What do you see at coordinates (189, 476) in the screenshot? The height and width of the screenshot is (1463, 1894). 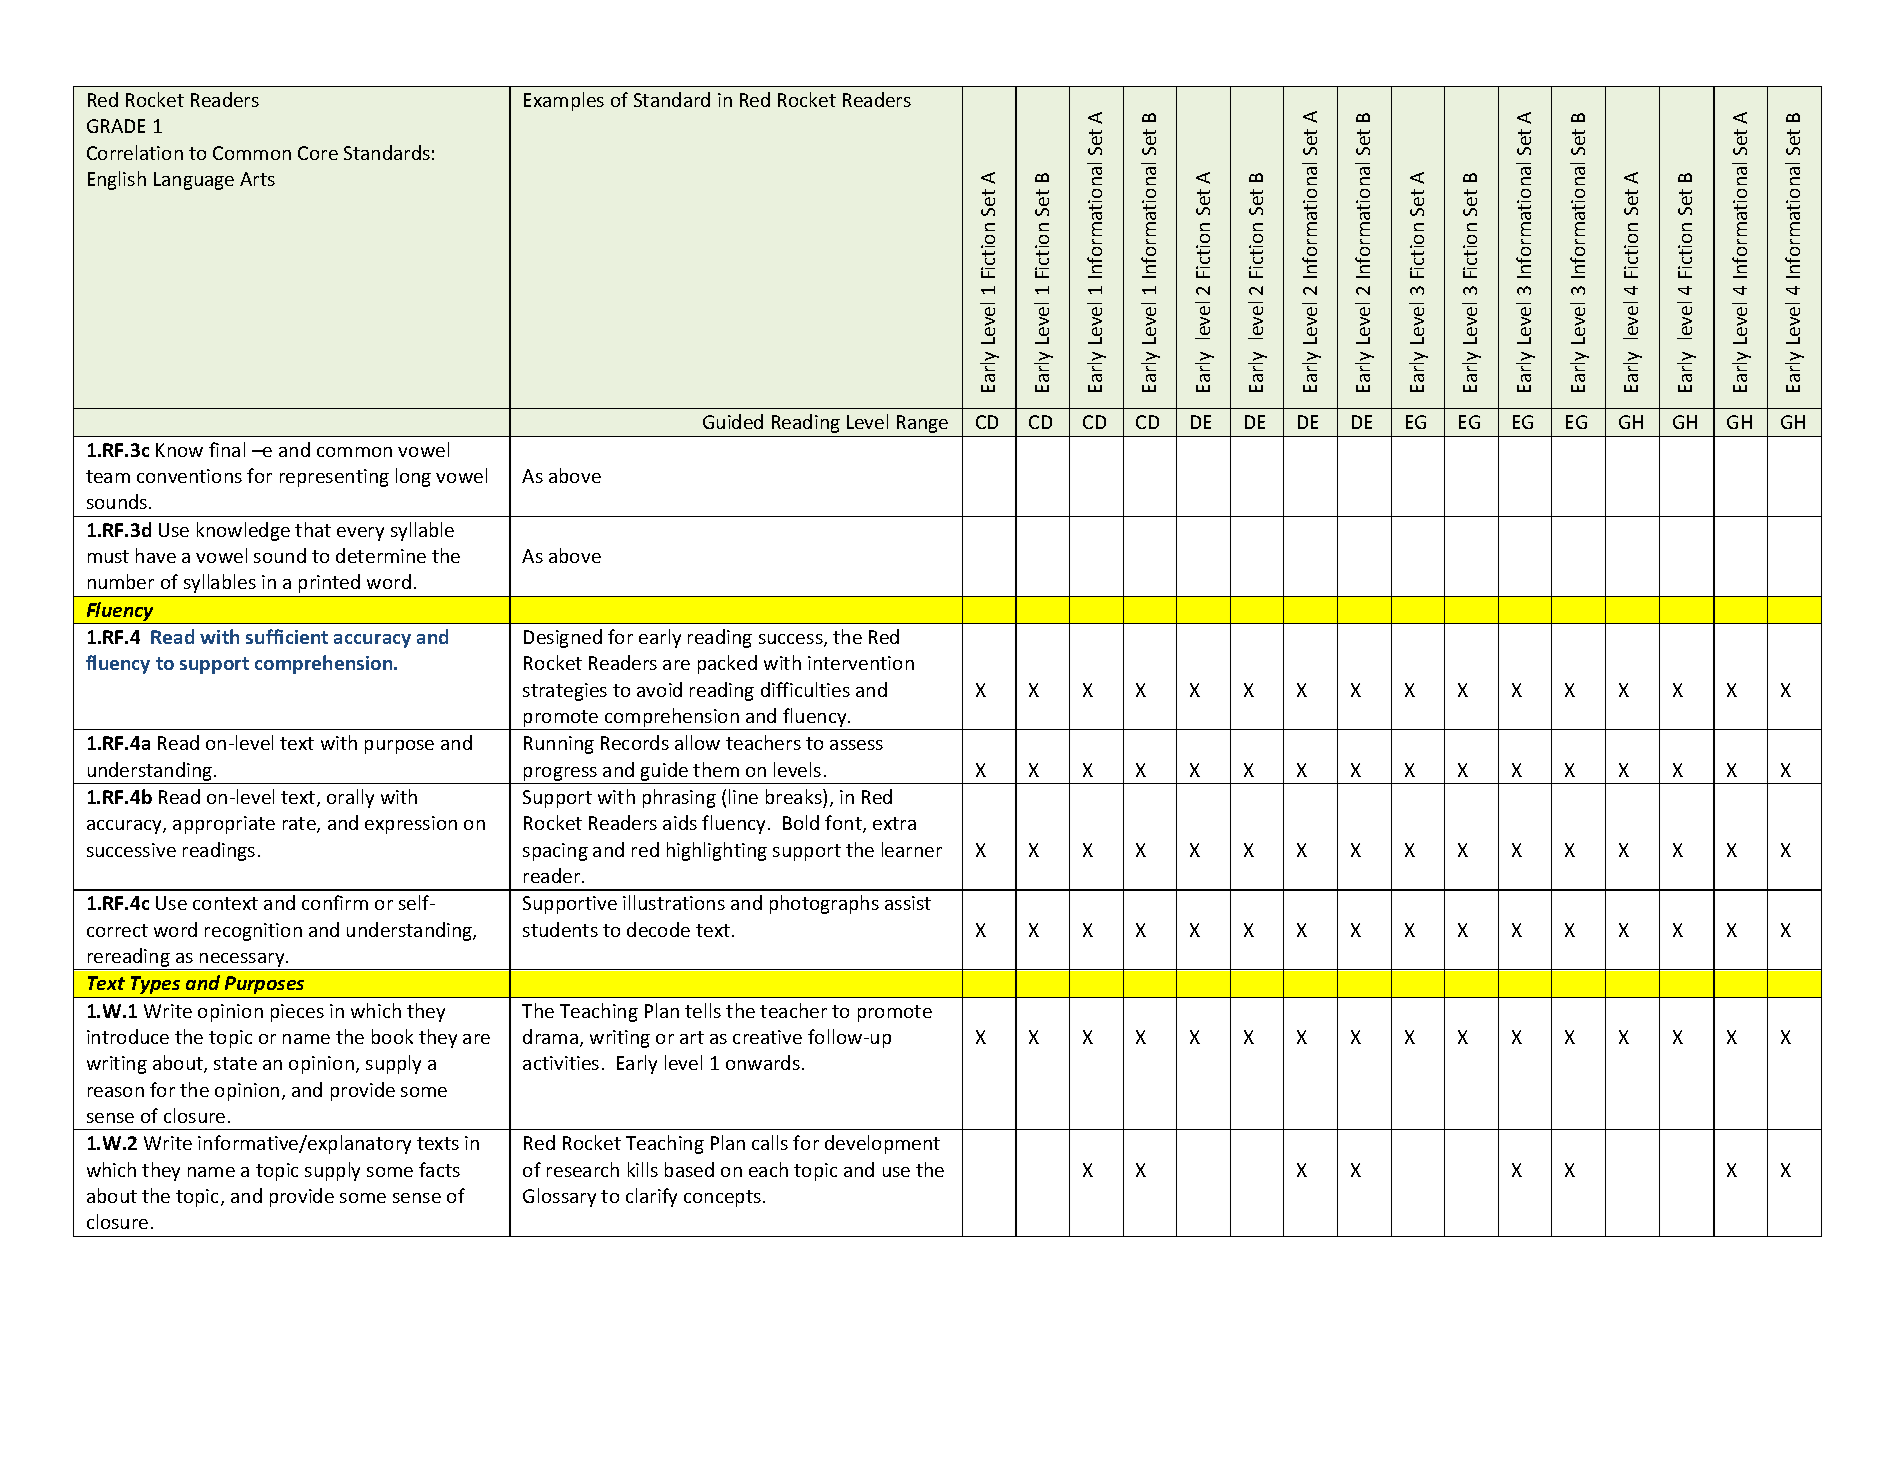 I see `conventions` at bounding box center [189, 476].
